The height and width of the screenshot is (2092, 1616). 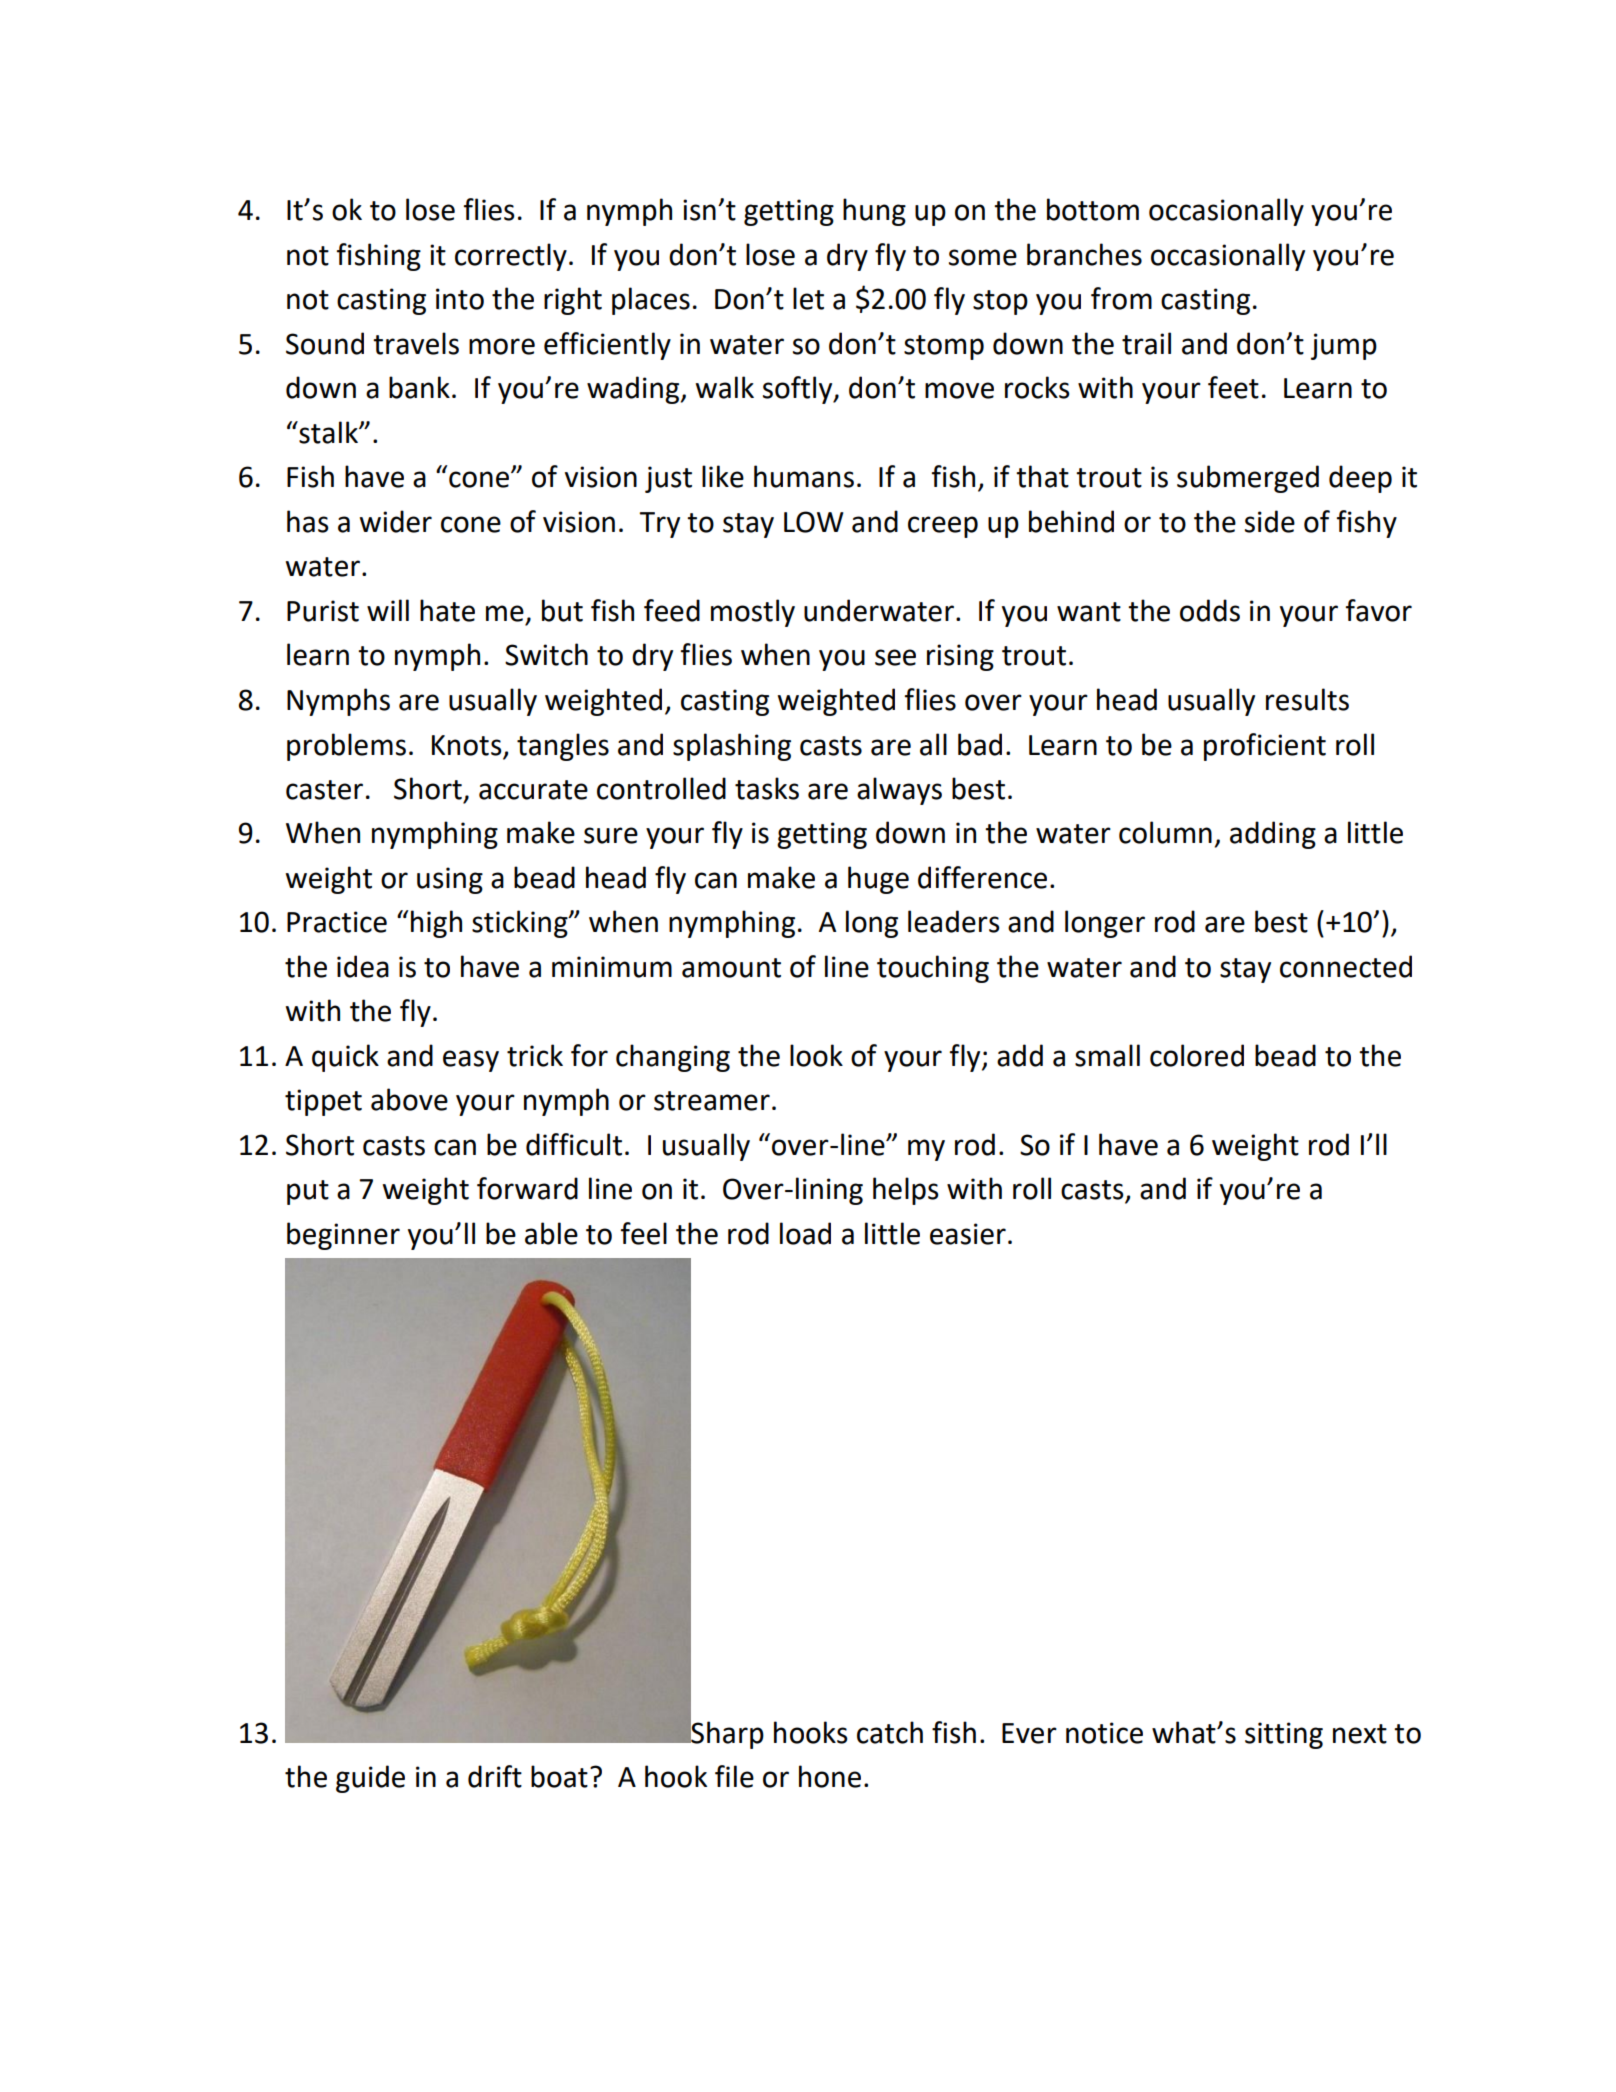 What do you see at coordinates (808, 298) in the screenshot?
I see `let` at bounding box center [808, 298].
